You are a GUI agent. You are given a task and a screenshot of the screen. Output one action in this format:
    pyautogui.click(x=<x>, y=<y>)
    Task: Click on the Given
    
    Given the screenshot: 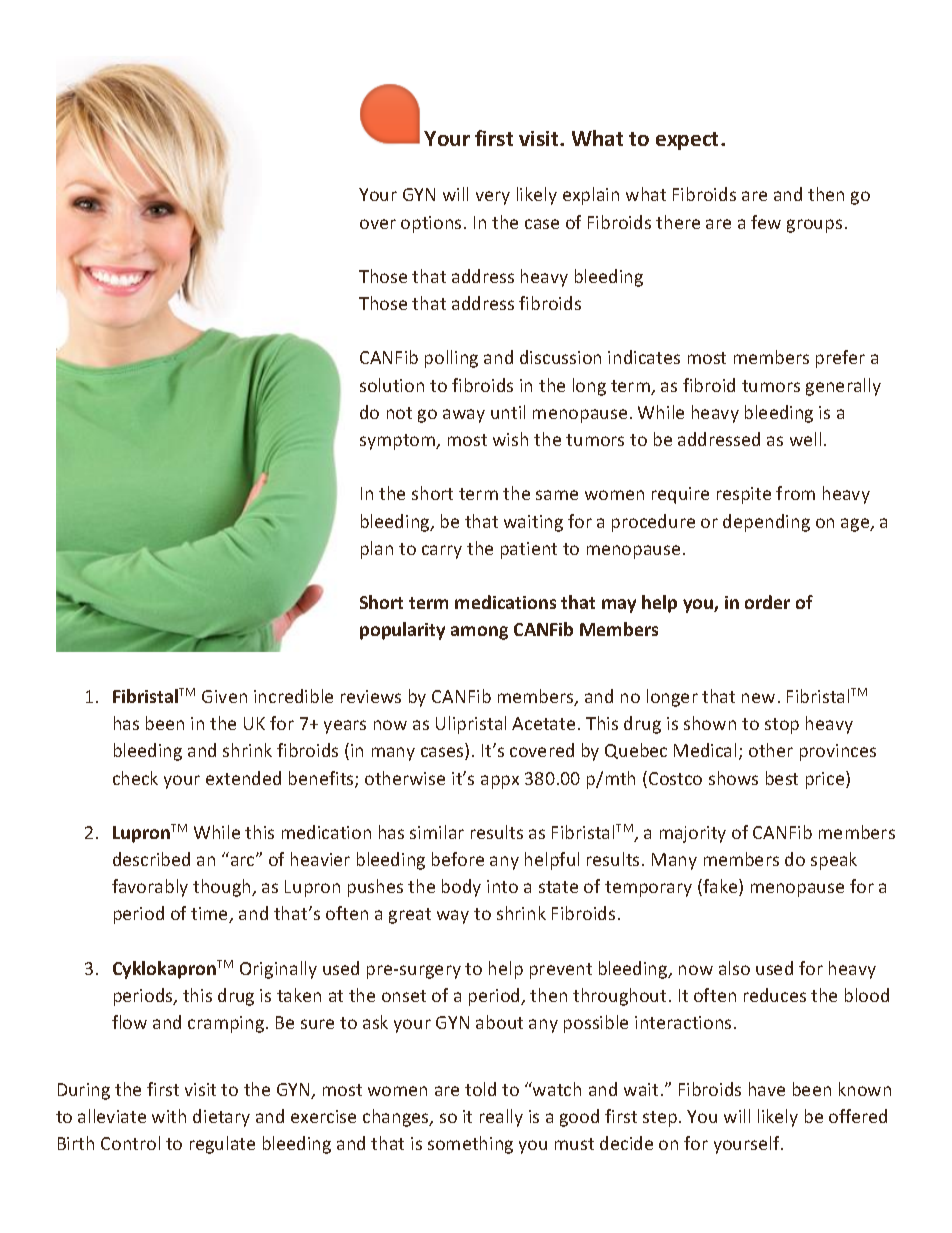 What is the action you would take?
    pyautogui.click(x=224, y=696)
